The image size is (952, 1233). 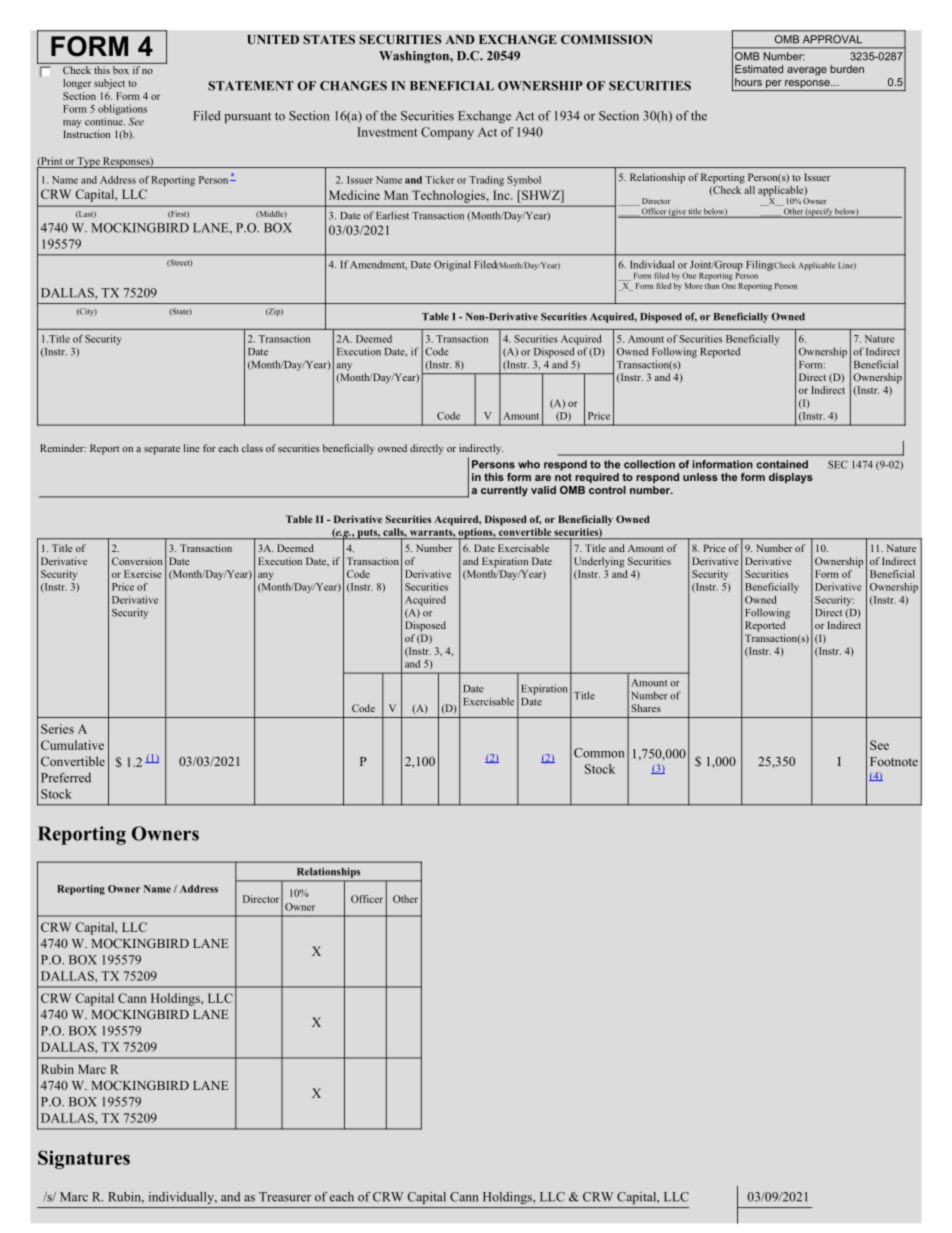 What do you see at coordinates (57, 729) in the image?
I see `Series` at bounding box center [57, 729].
